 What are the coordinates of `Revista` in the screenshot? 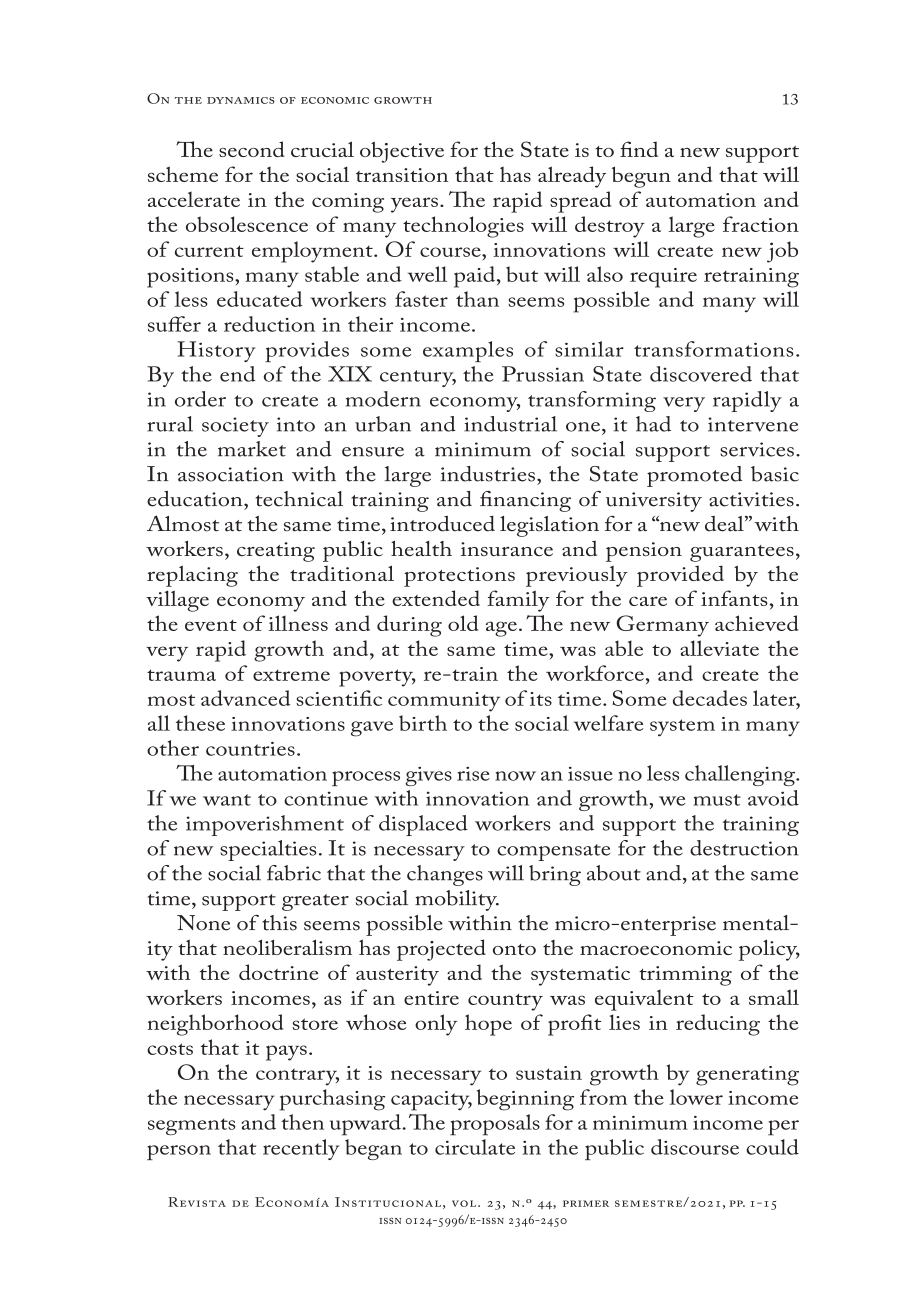 It's located at (197, 1202).
